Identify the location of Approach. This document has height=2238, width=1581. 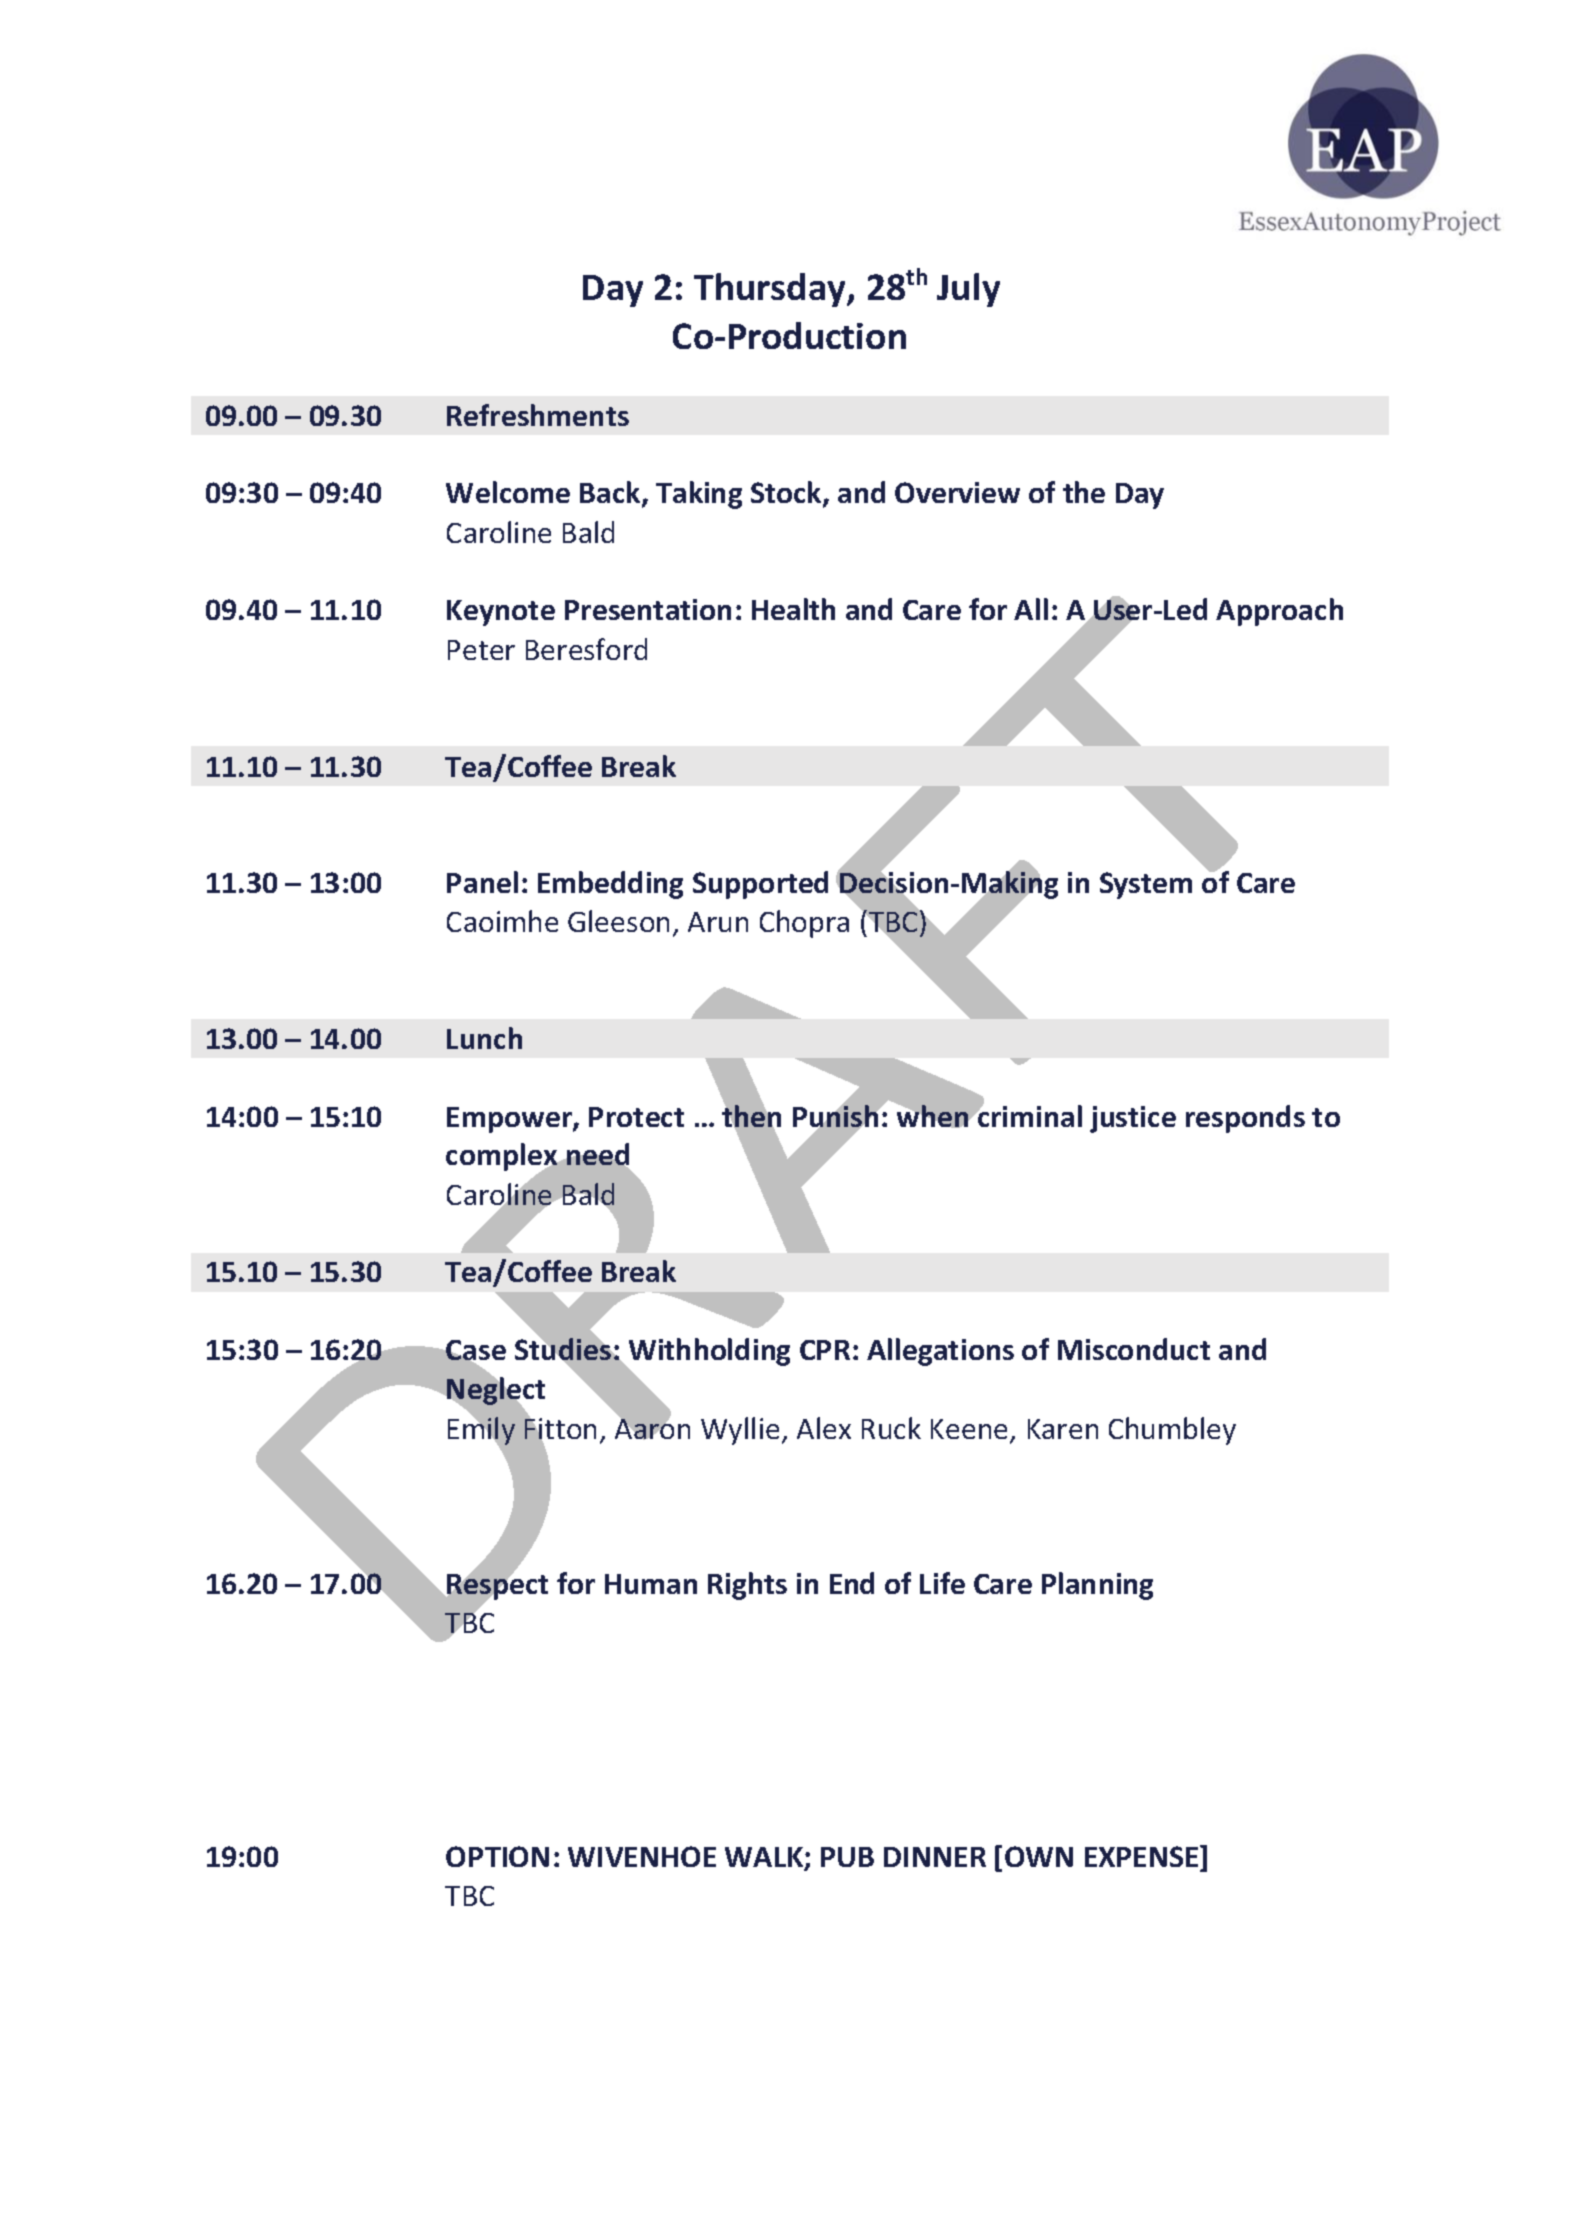
(1279, 612).
